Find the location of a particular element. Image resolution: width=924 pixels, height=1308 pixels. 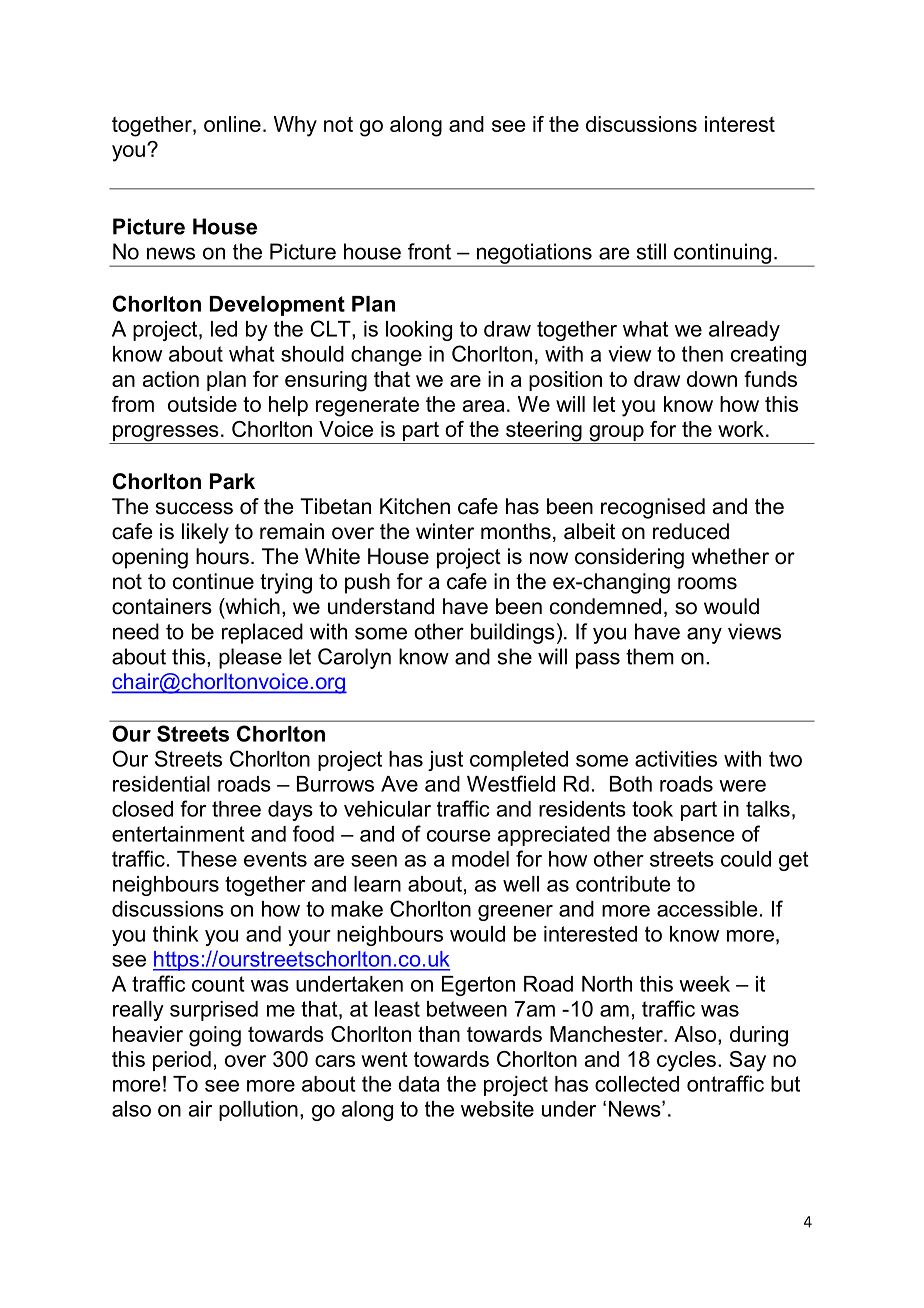

Kitchen is located at coordinates (415, 506).
